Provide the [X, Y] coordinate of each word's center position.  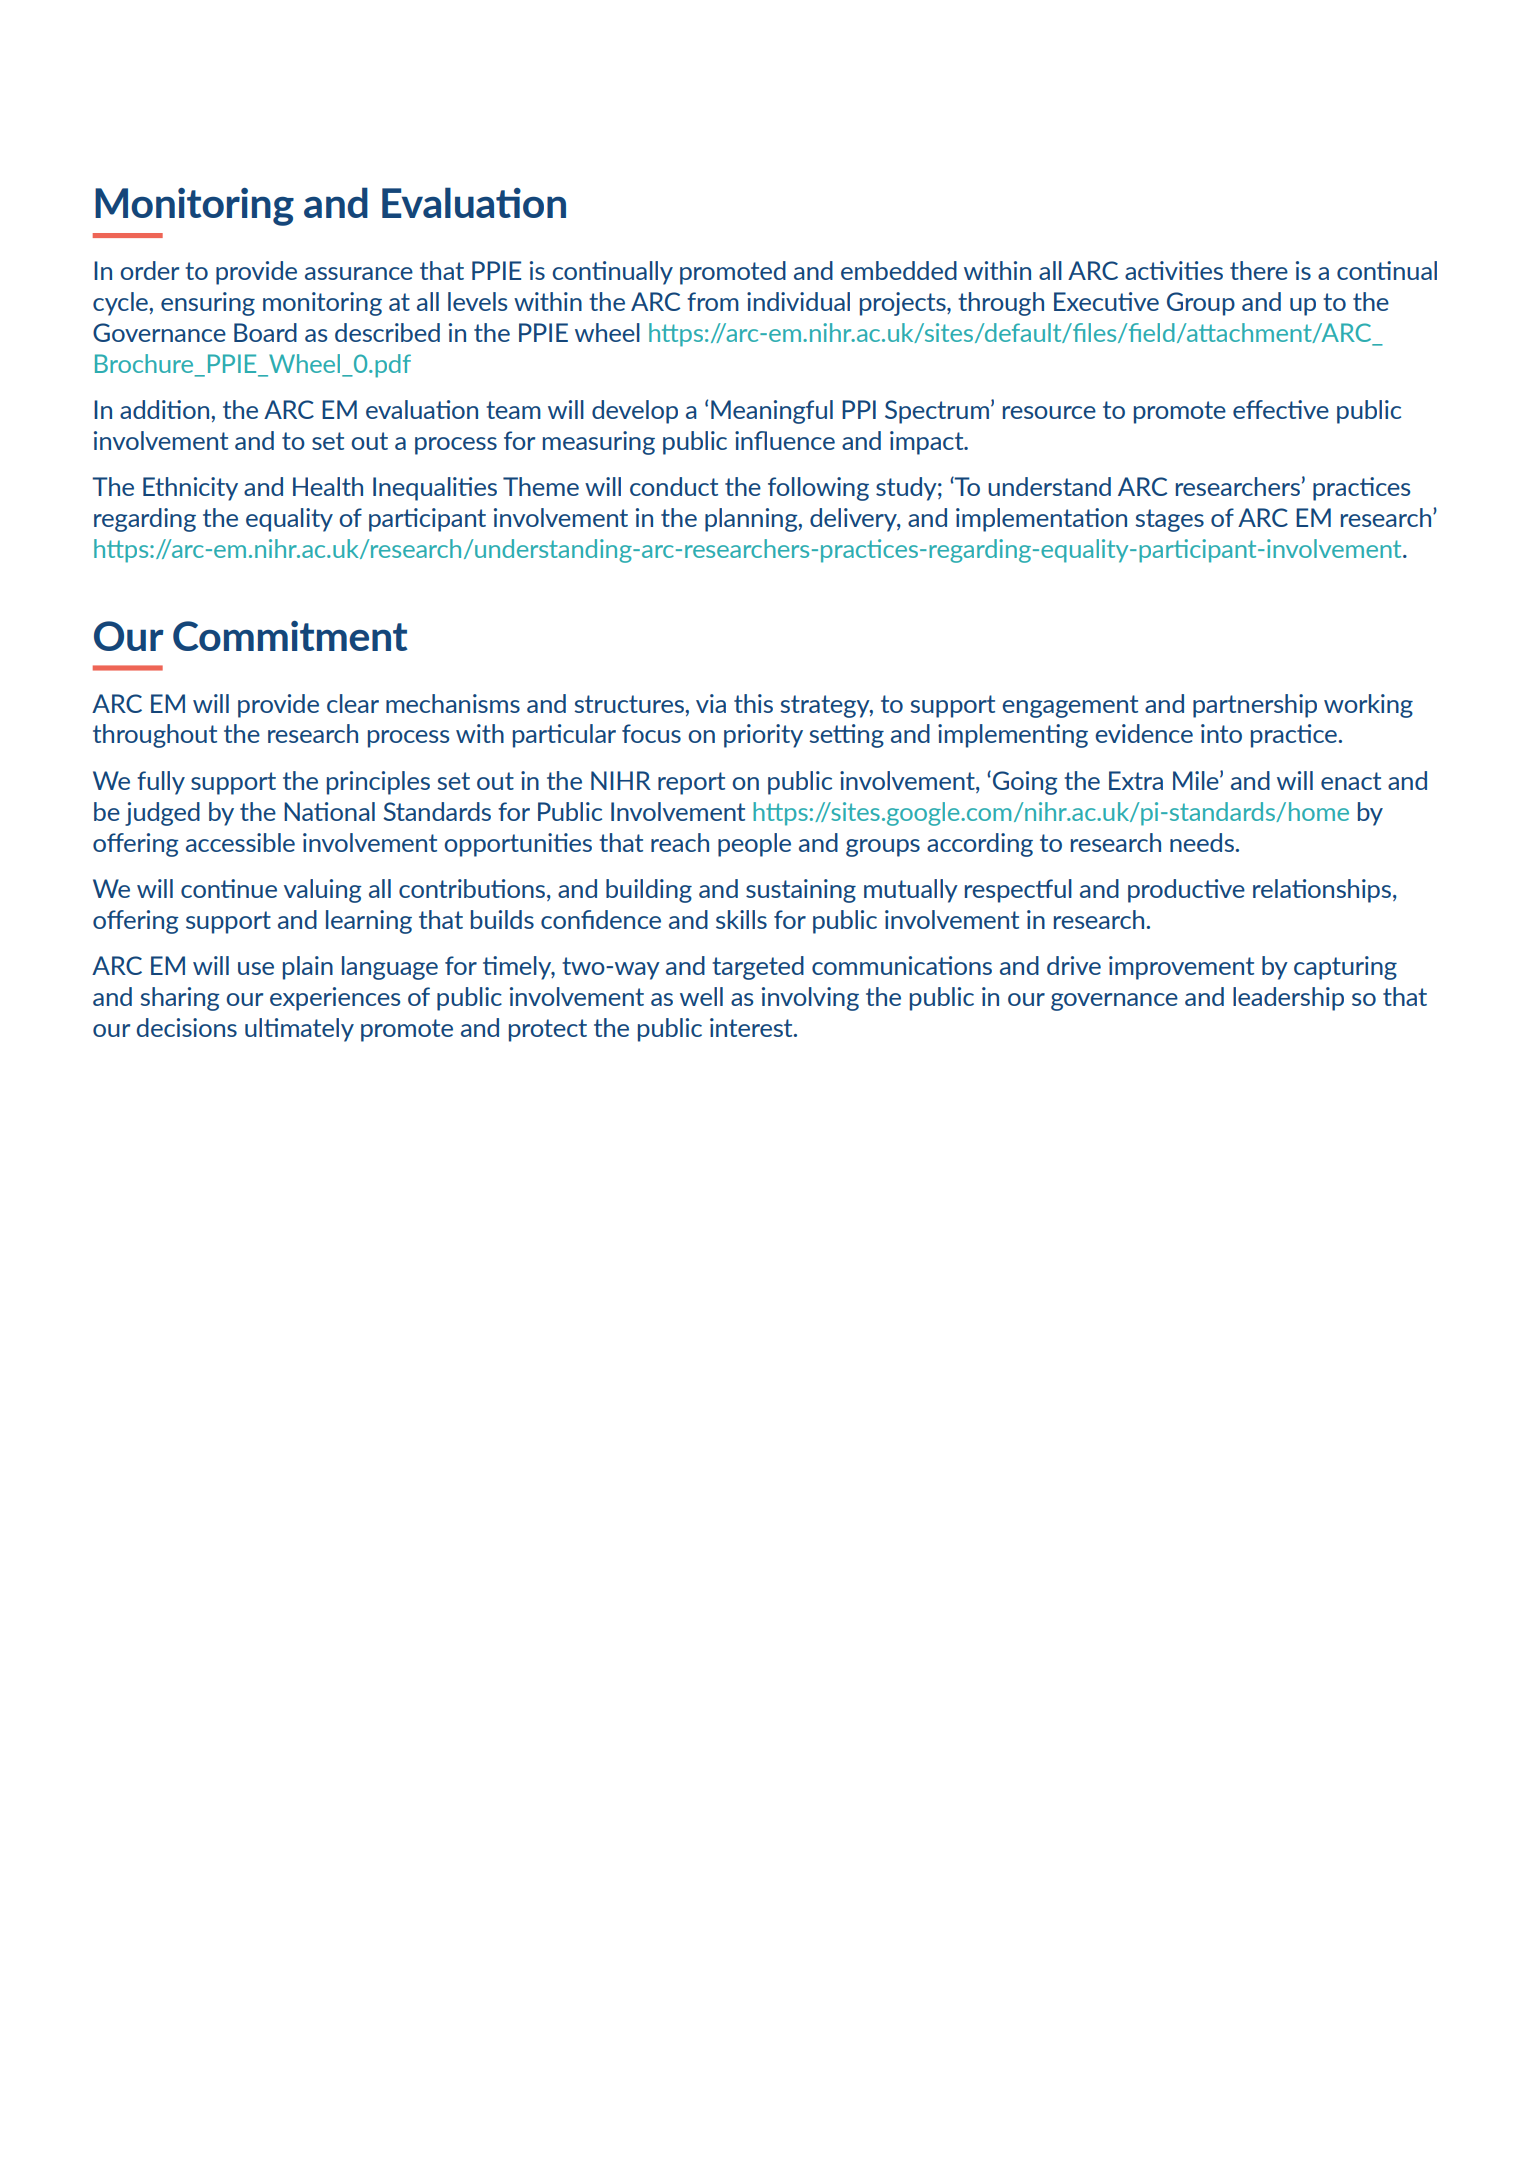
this [753, 703]
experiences [335, 999]
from [713, 301]
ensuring [208, 304]
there [1259, 270]
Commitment [290, 636]
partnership [1255, 706]
